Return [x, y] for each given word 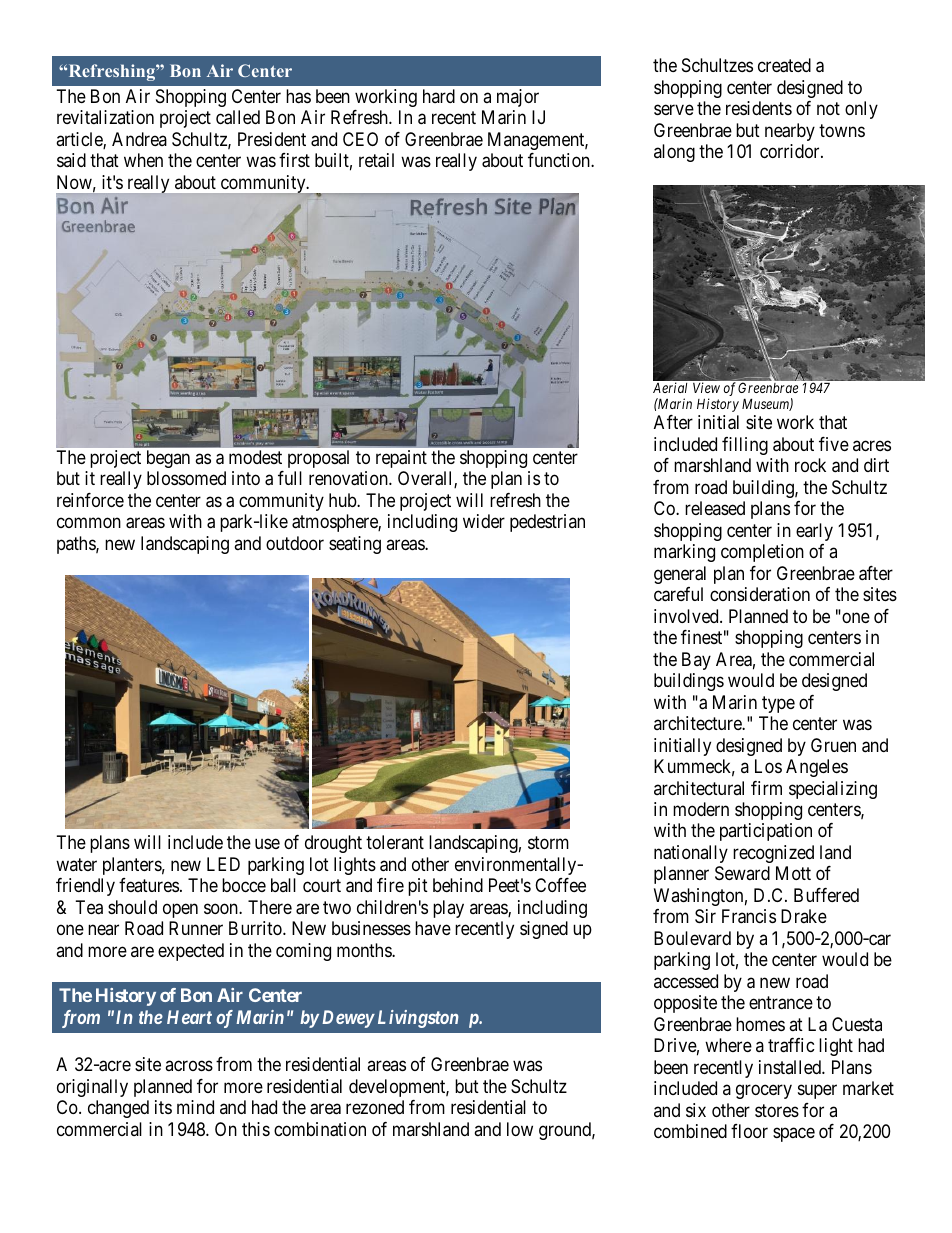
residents [759, 108]
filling [745, 446]
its [163, 1107]
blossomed [186, 478]
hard [439, 96]
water [76, 864]
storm [548, 842]
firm [766, 788]
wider [484, 521]
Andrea [139, 139]
